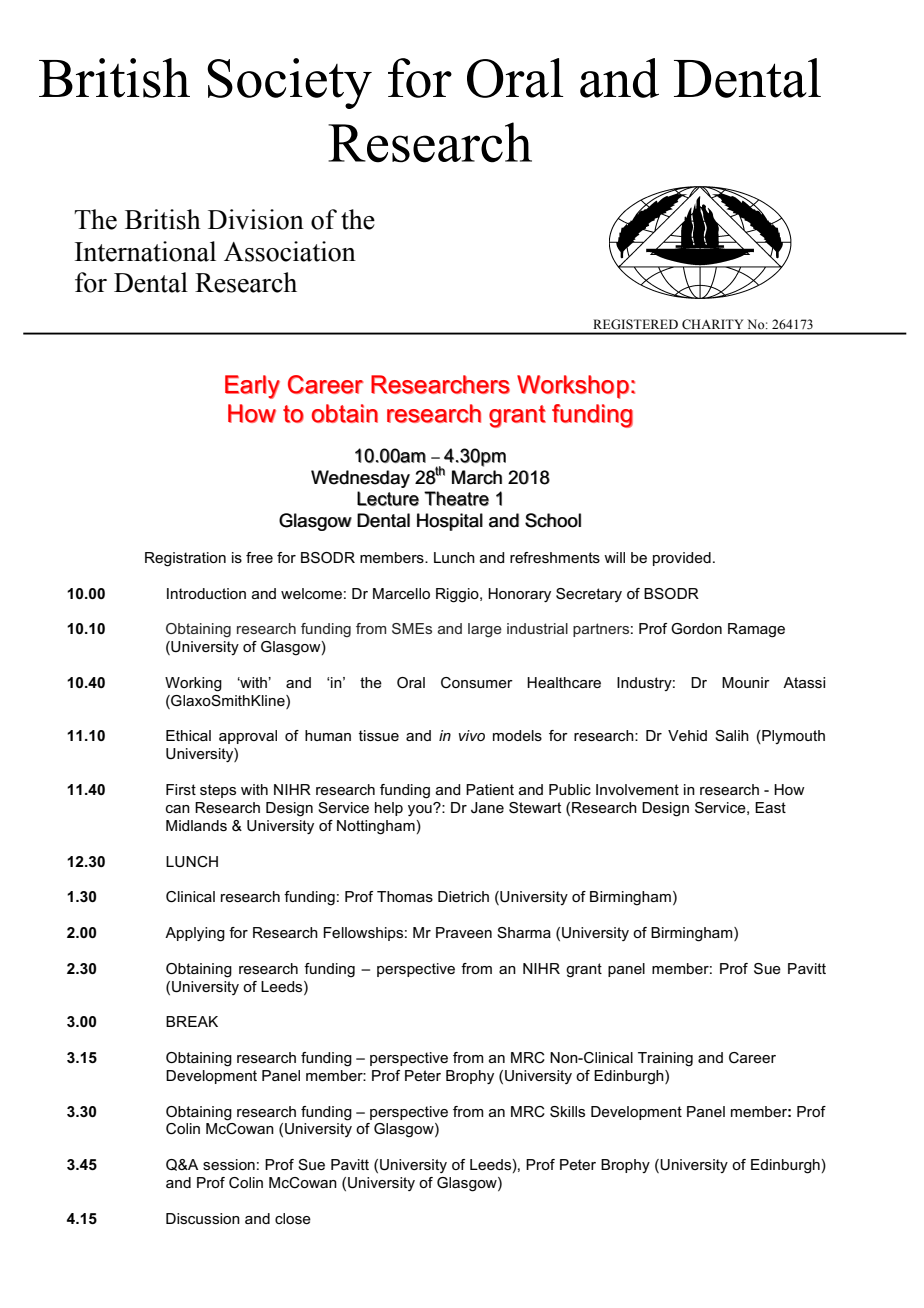 The image size is (924, 1308). I want to click on International, so click(145, 251).
